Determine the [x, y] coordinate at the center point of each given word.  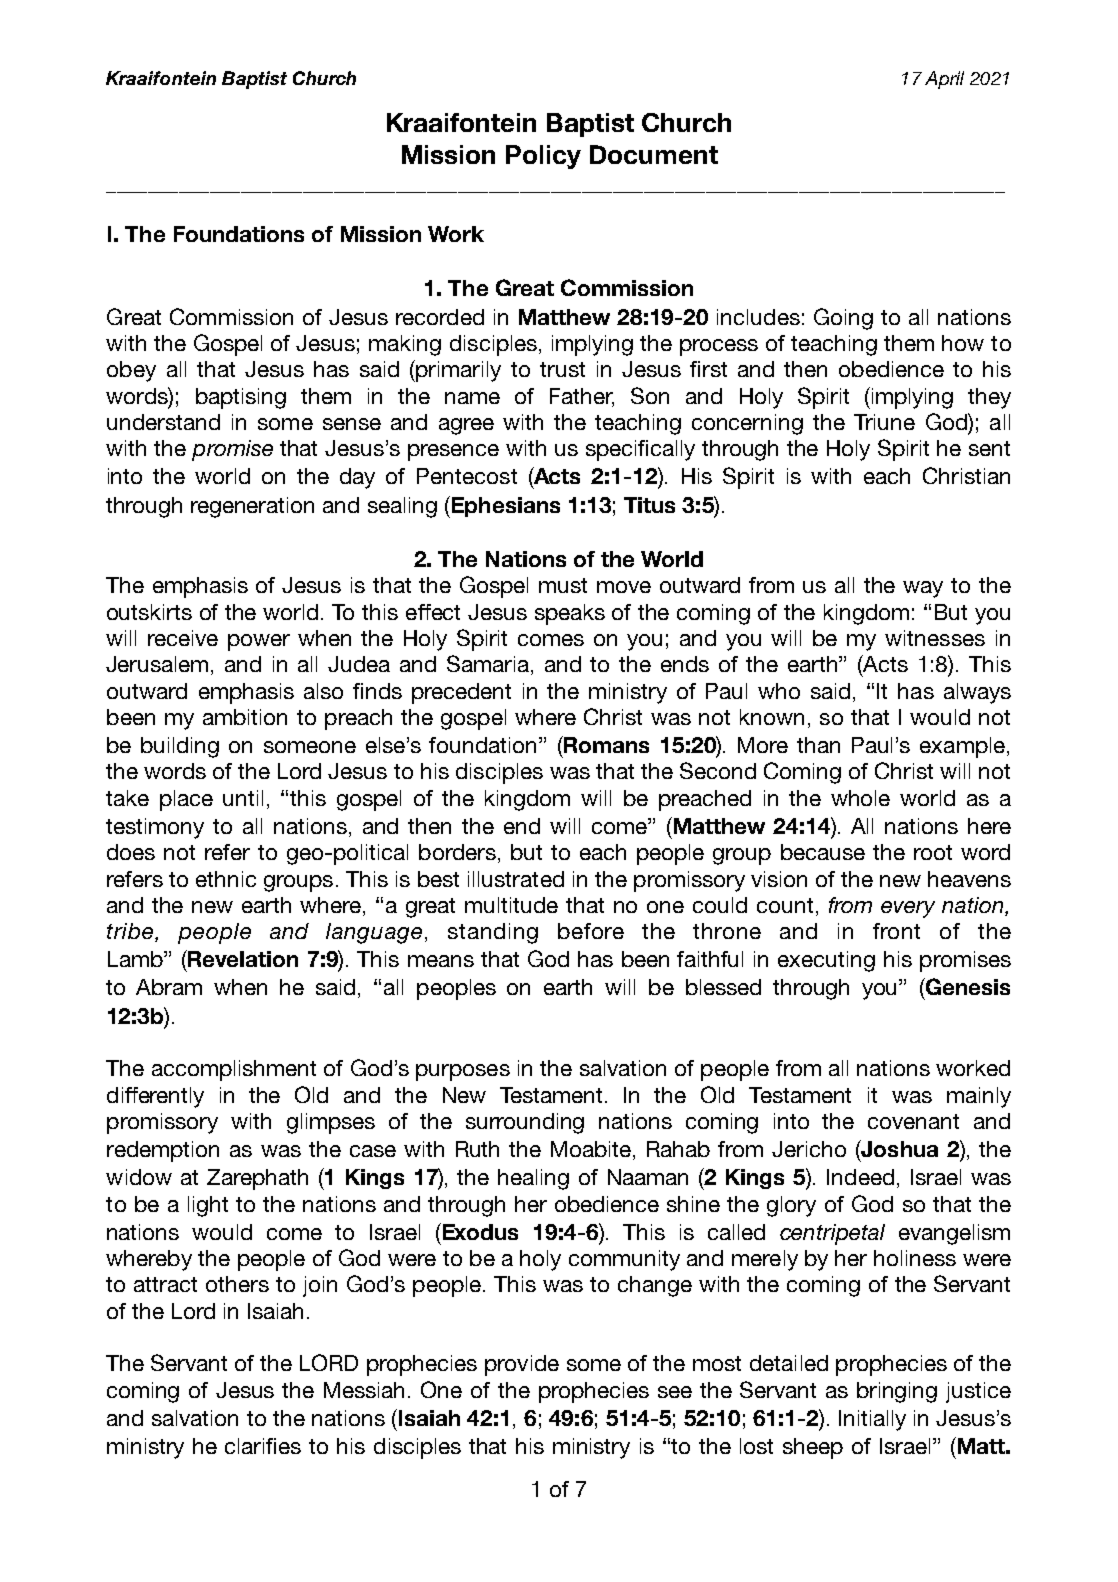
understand [163, 422]
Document [654, 154]
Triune [884, 422]
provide [522, 1365]
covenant [913, 1121]
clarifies [263, 1446]
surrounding [525, 1123]
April [944, 80]
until [243, 798]
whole [860, 798]
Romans [605, 746]
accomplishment [234, 1070]
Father [582, 397]
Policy [543, 157]
